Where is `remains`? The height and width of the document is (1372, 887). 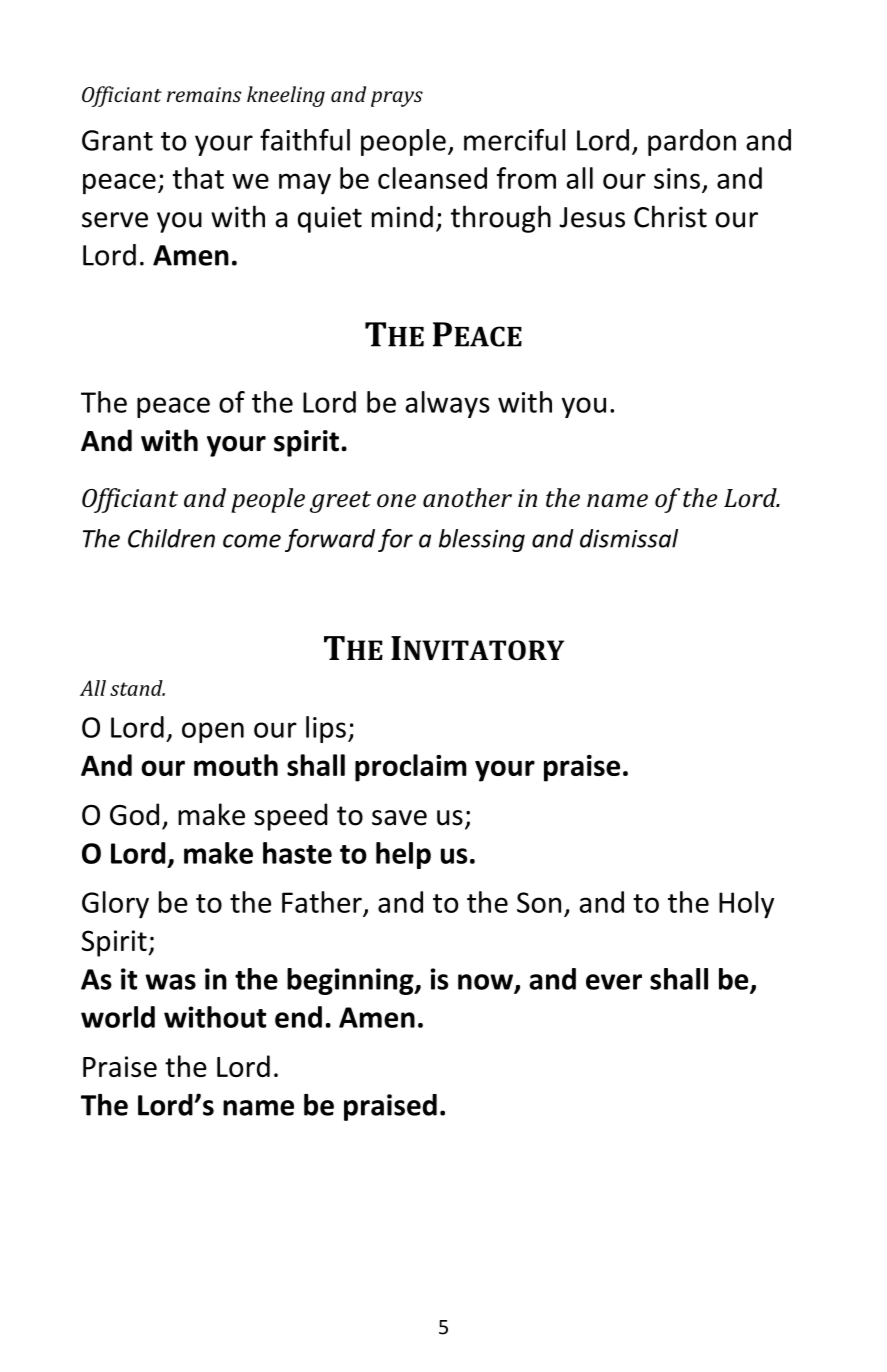
remains is located at coordinates (204, 94).
